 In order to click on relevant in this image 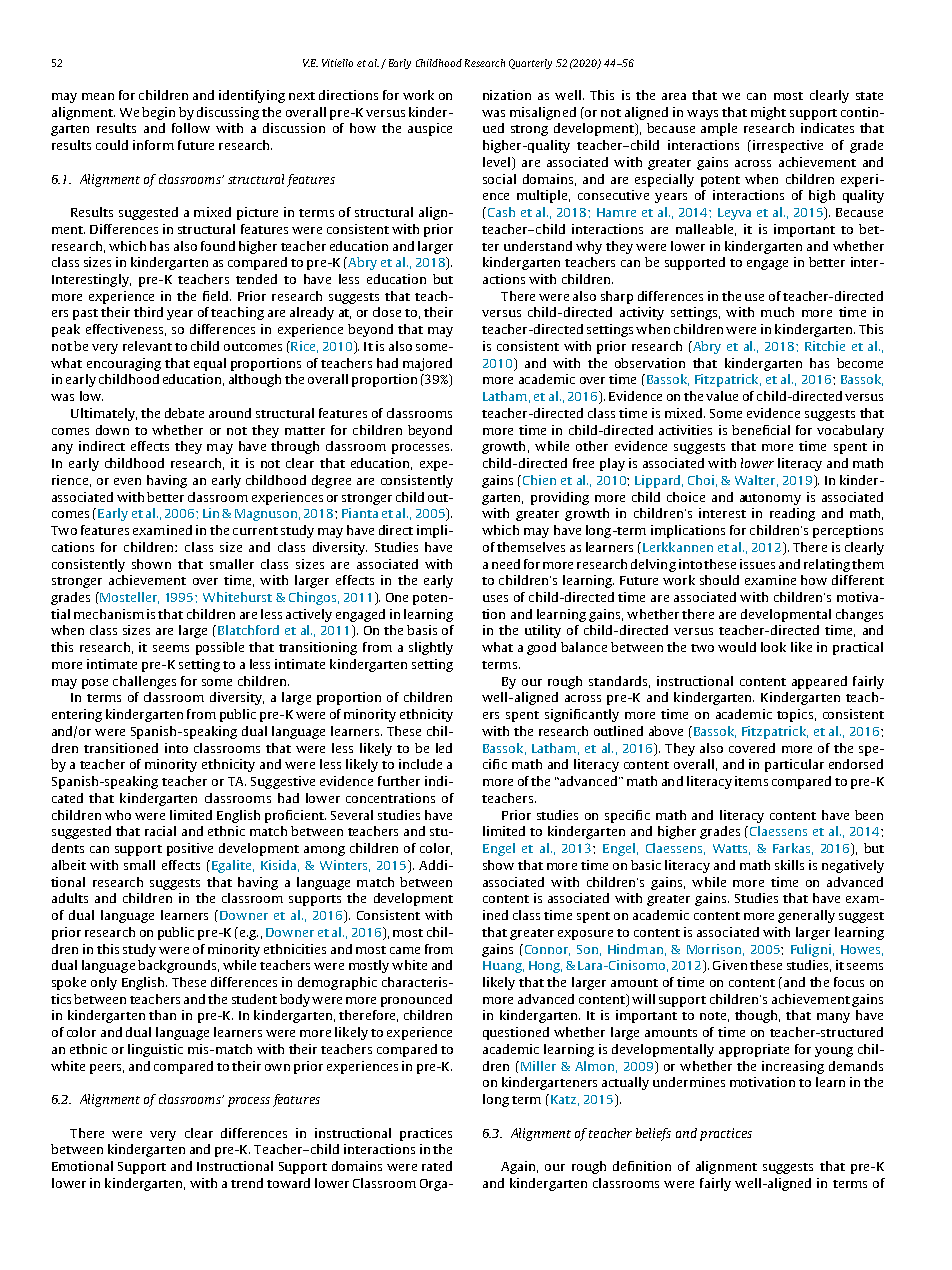, I will do `click(147, 346)`.
